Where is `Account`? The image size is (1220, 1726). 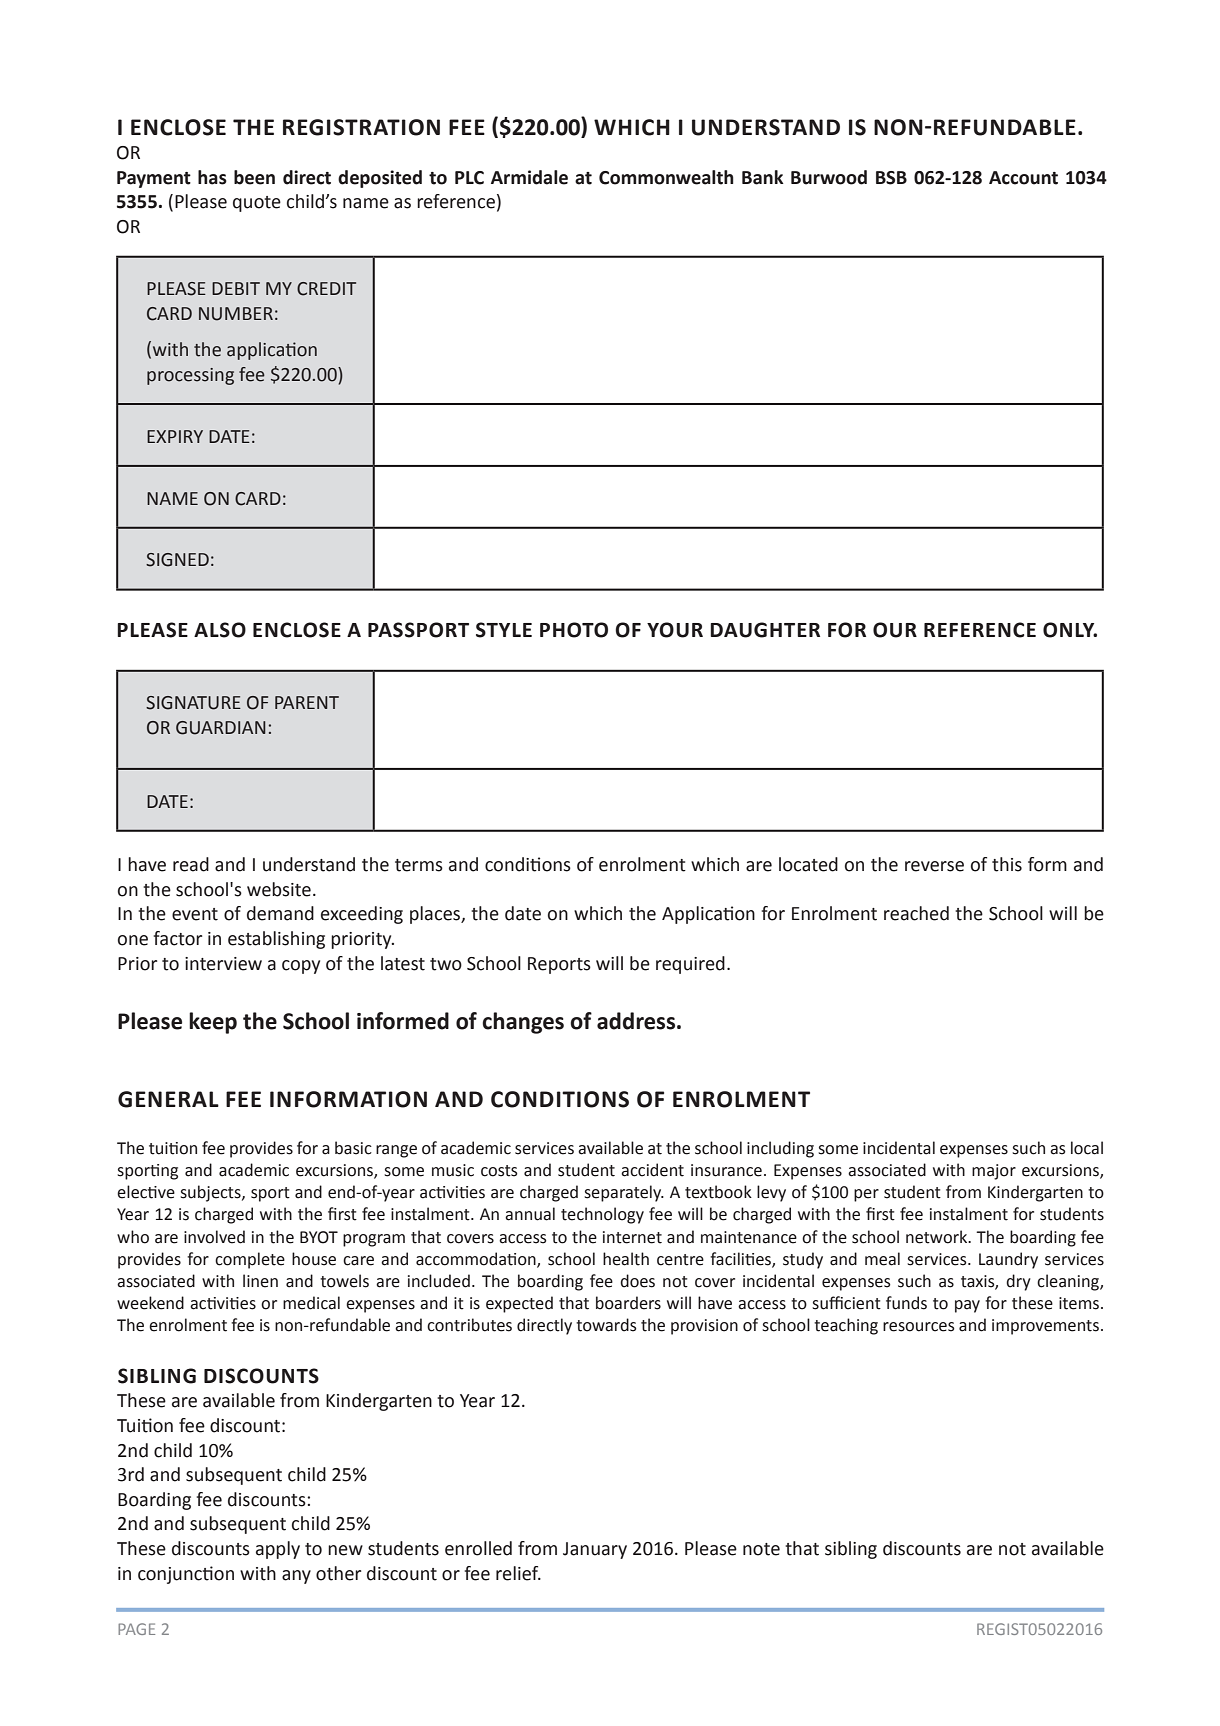 Account is located at coordinates (1023, 178).
